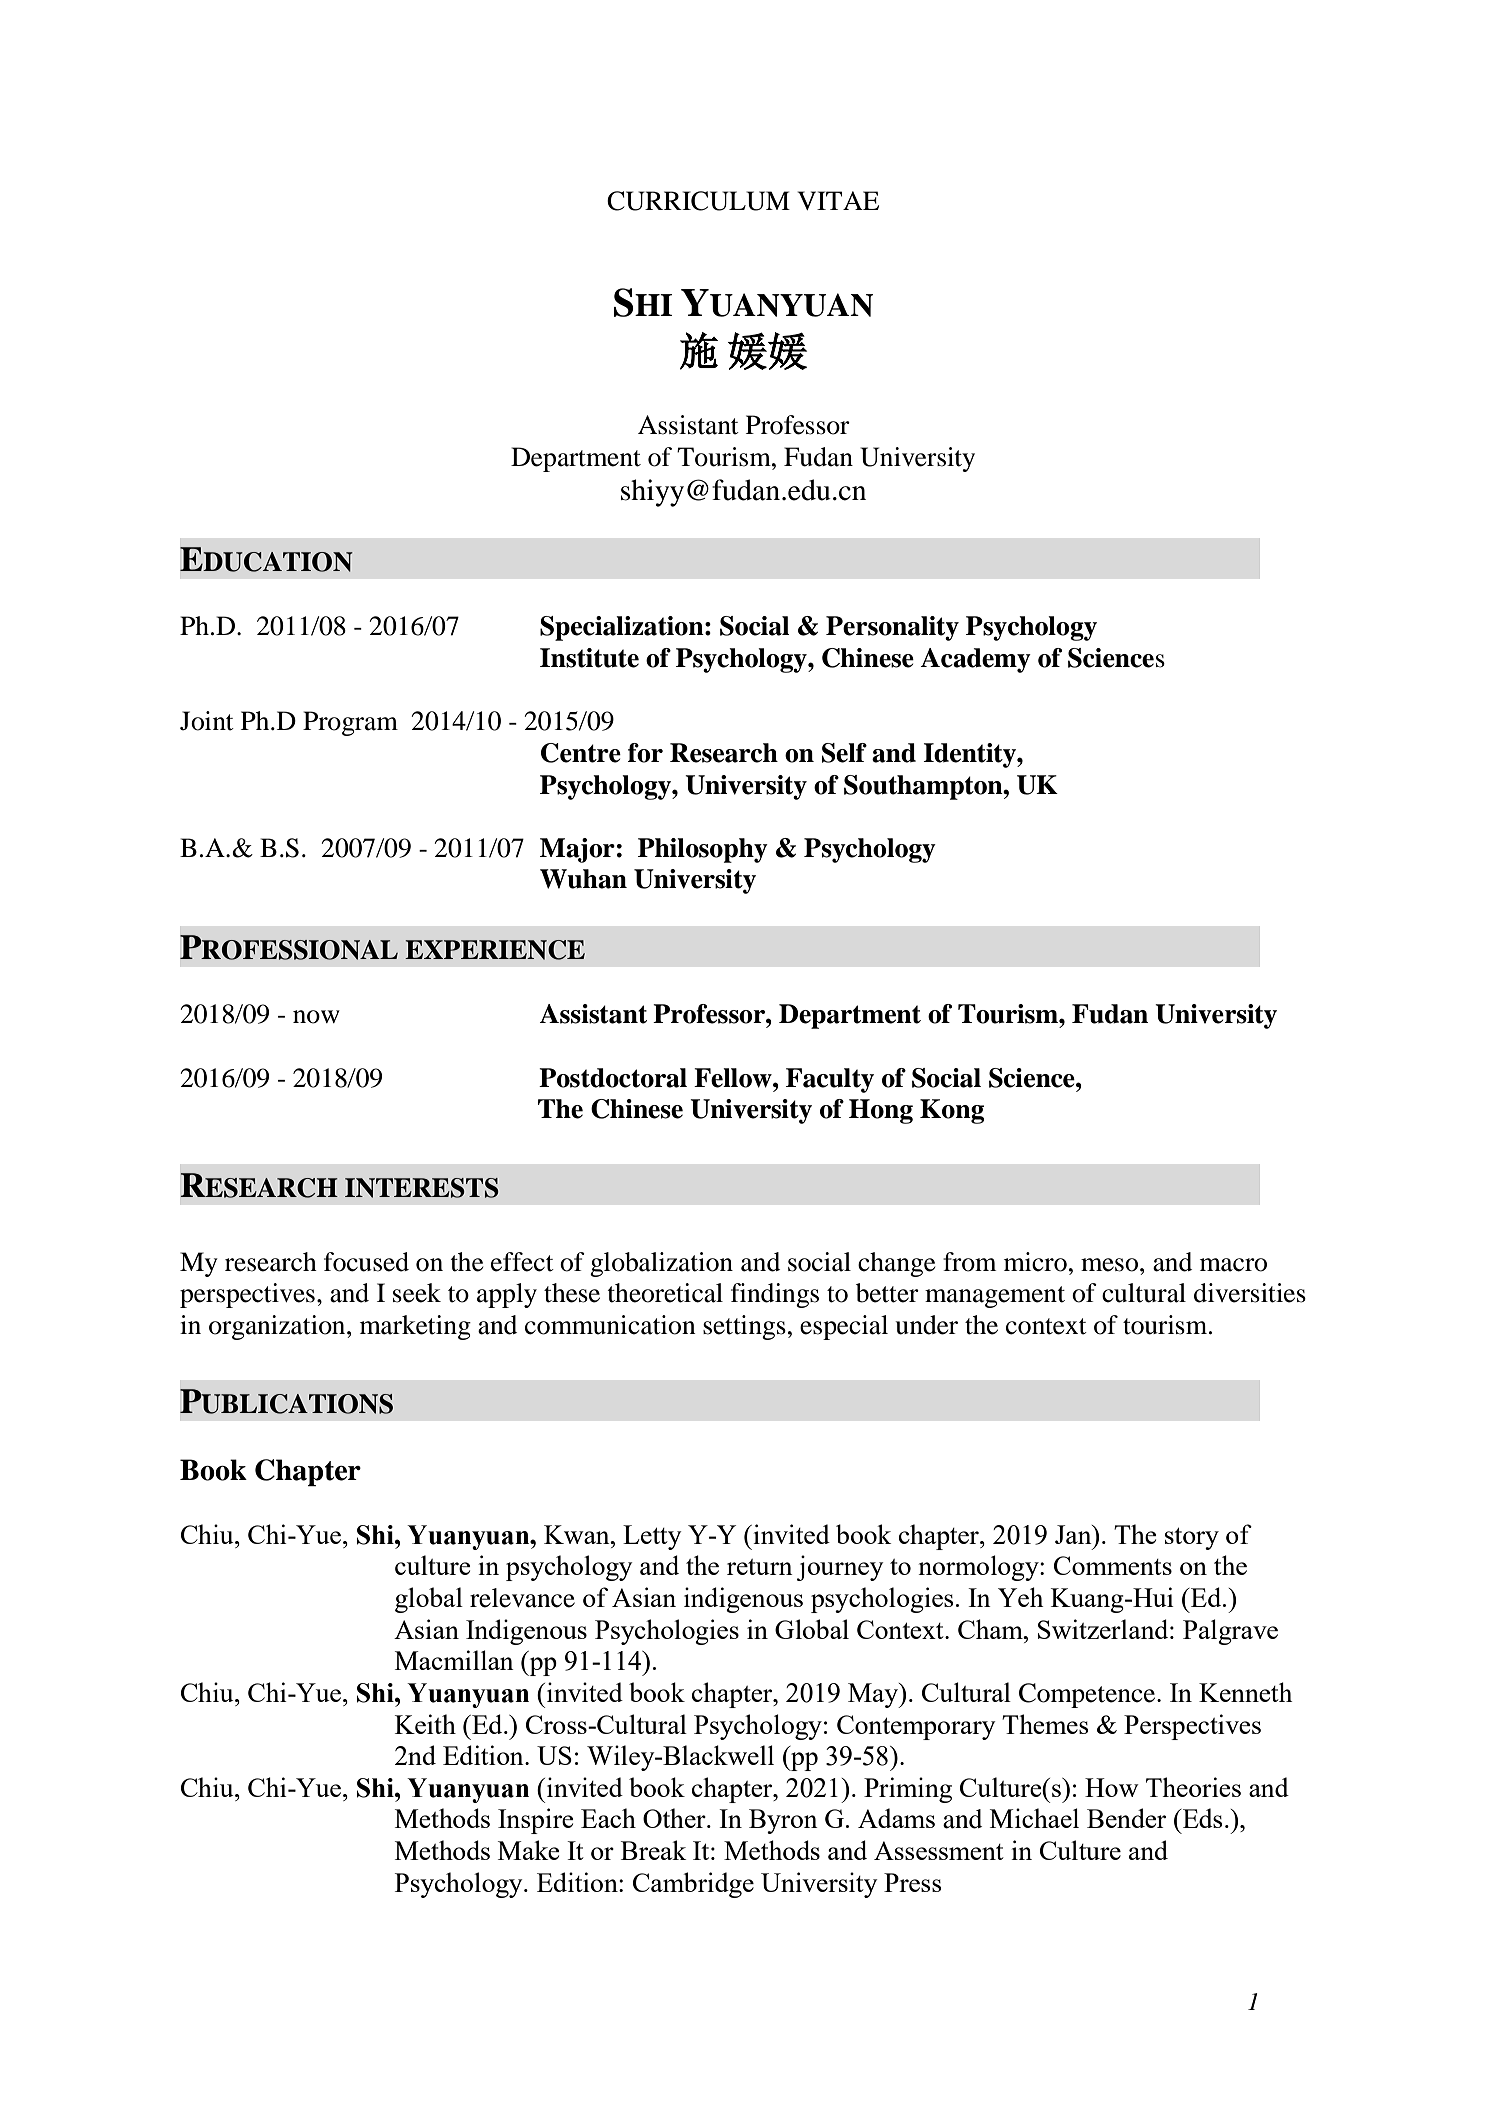 The image size is (1487, 2105). I want to click on organization, so click(278, 1327).
